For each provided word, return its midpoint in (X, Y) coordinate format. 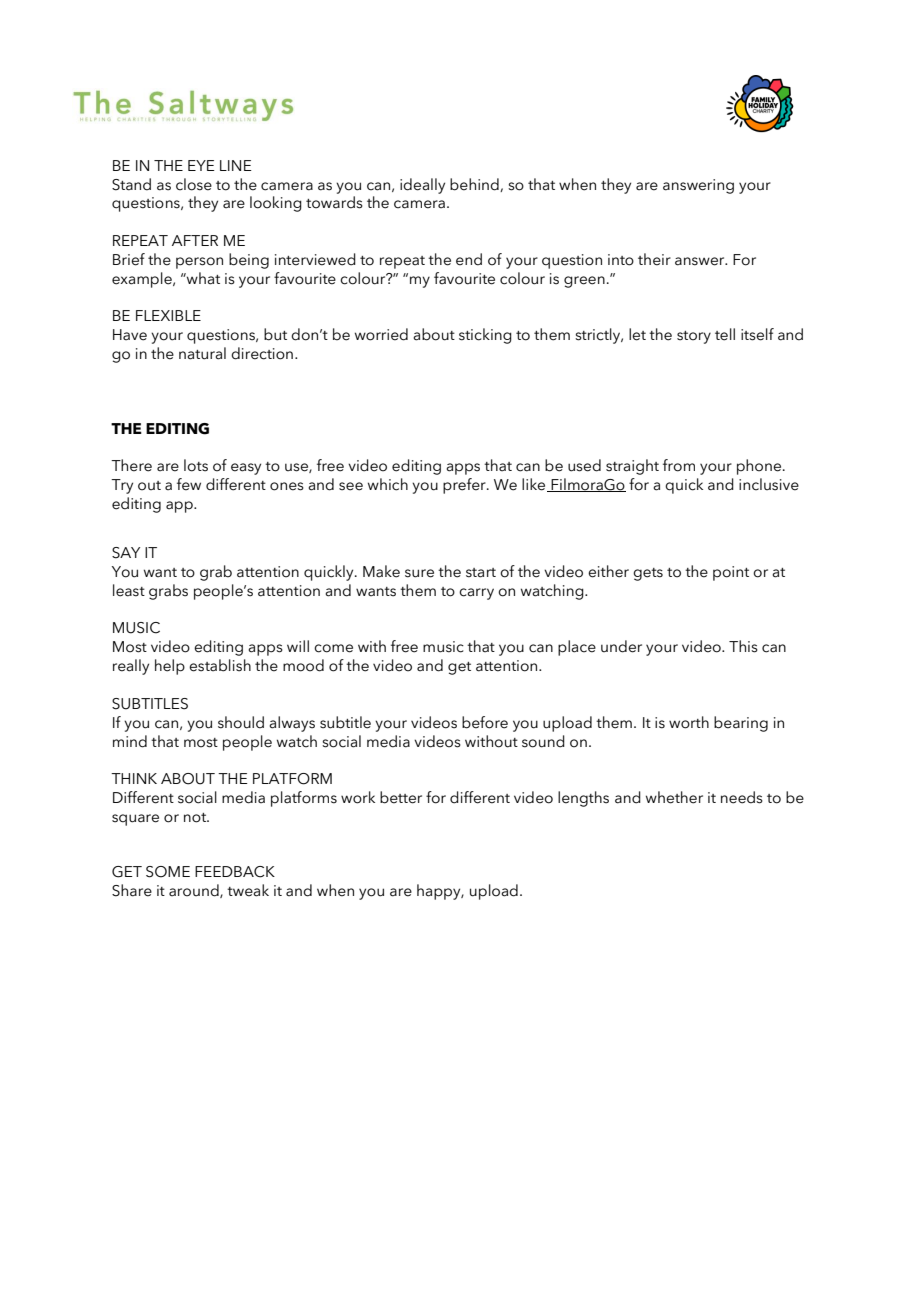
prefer (465, 486)
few (189, 484)
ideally (422, 186)
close (194, 184)
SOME (168, 872)
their (654, 259)
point (731, 573)
